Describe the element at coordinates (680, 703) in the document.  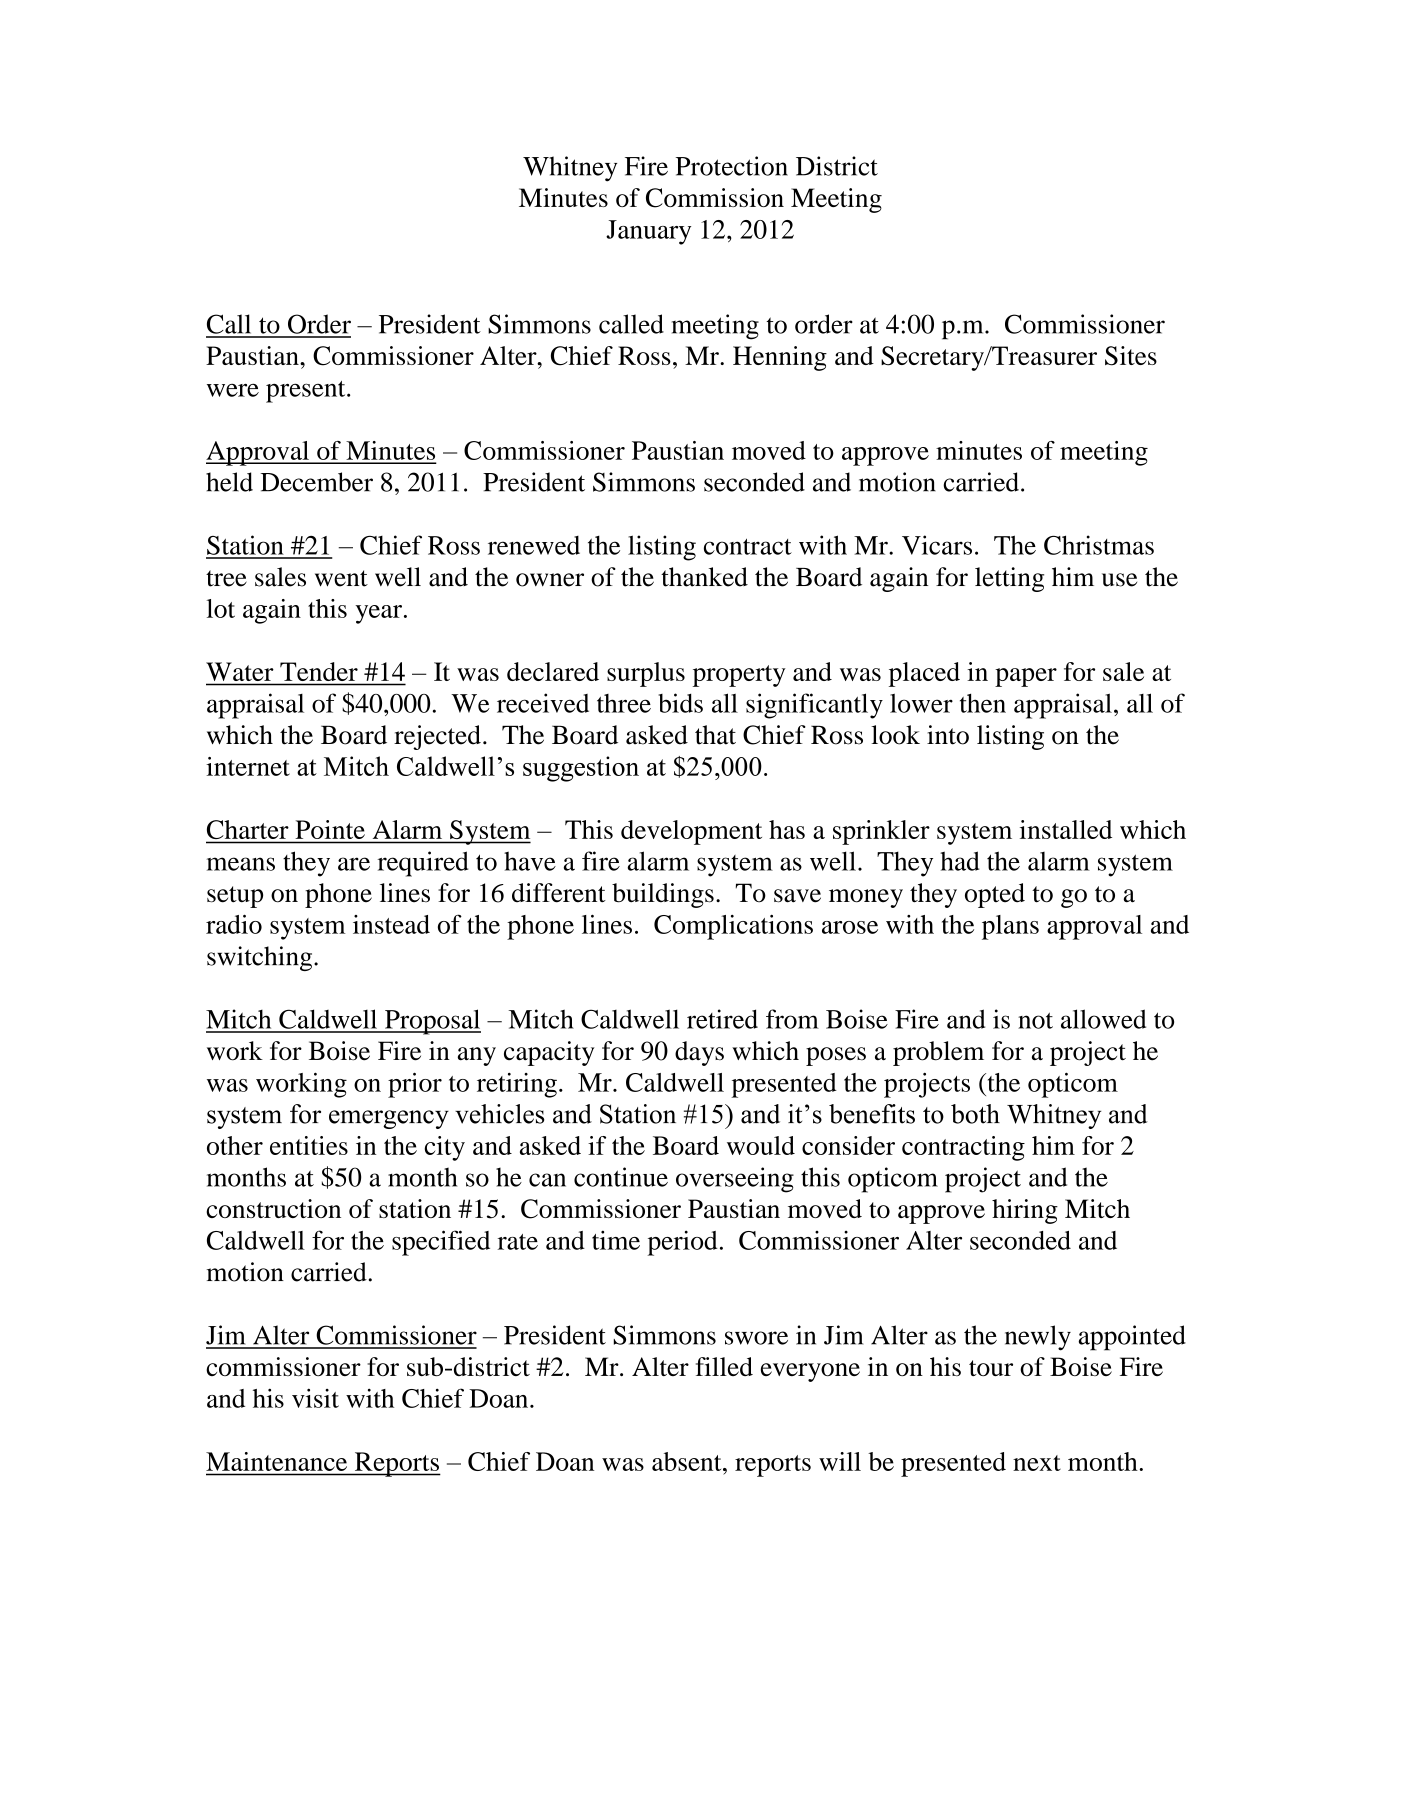
I see `bids` at that location.
